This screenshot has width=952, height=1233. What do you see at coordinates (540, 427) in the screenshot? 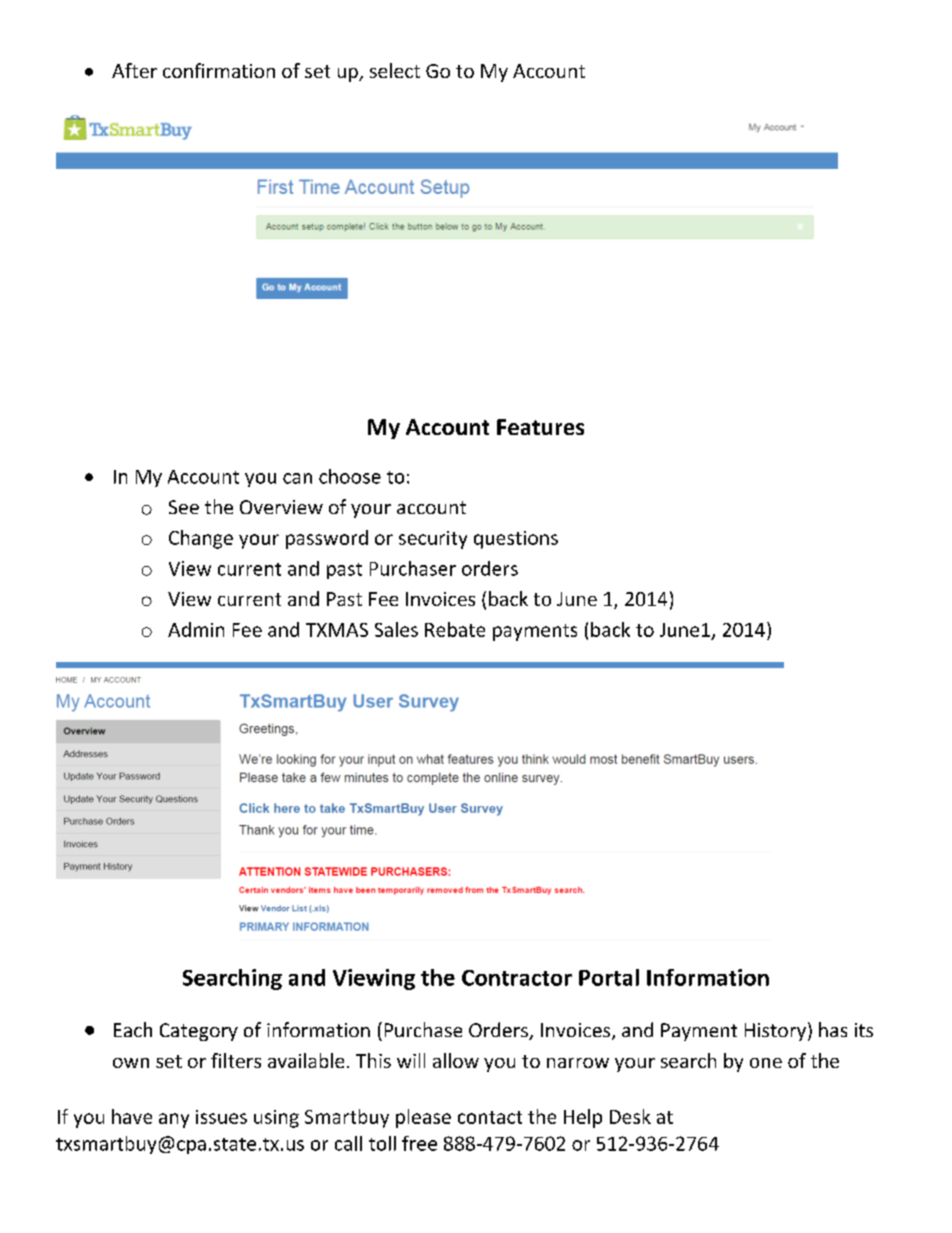
I see `Features` at bounding box center [540, 427].
